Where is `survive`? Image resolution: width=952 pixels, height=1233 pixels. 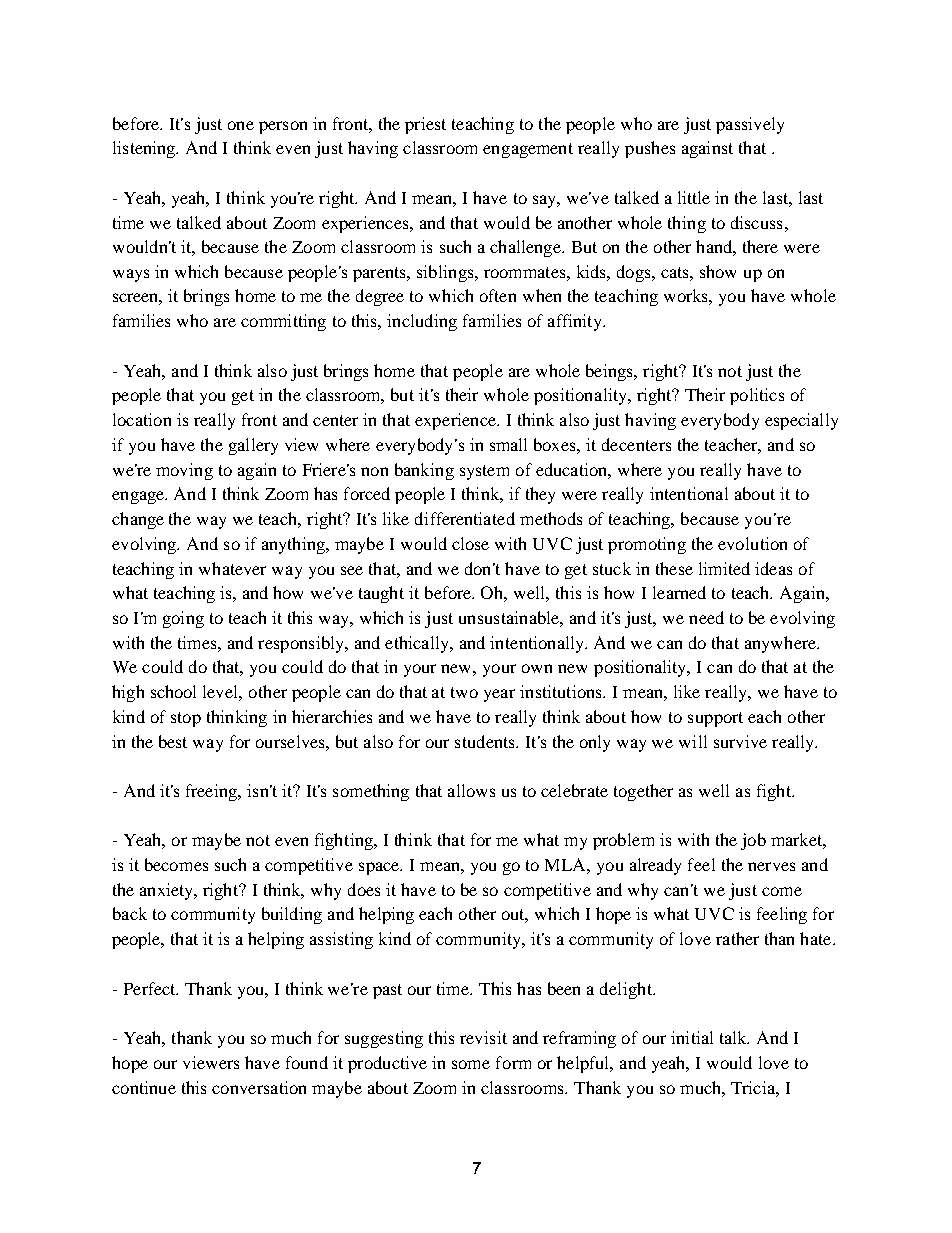 survive is located at coordinates (740, 741).
